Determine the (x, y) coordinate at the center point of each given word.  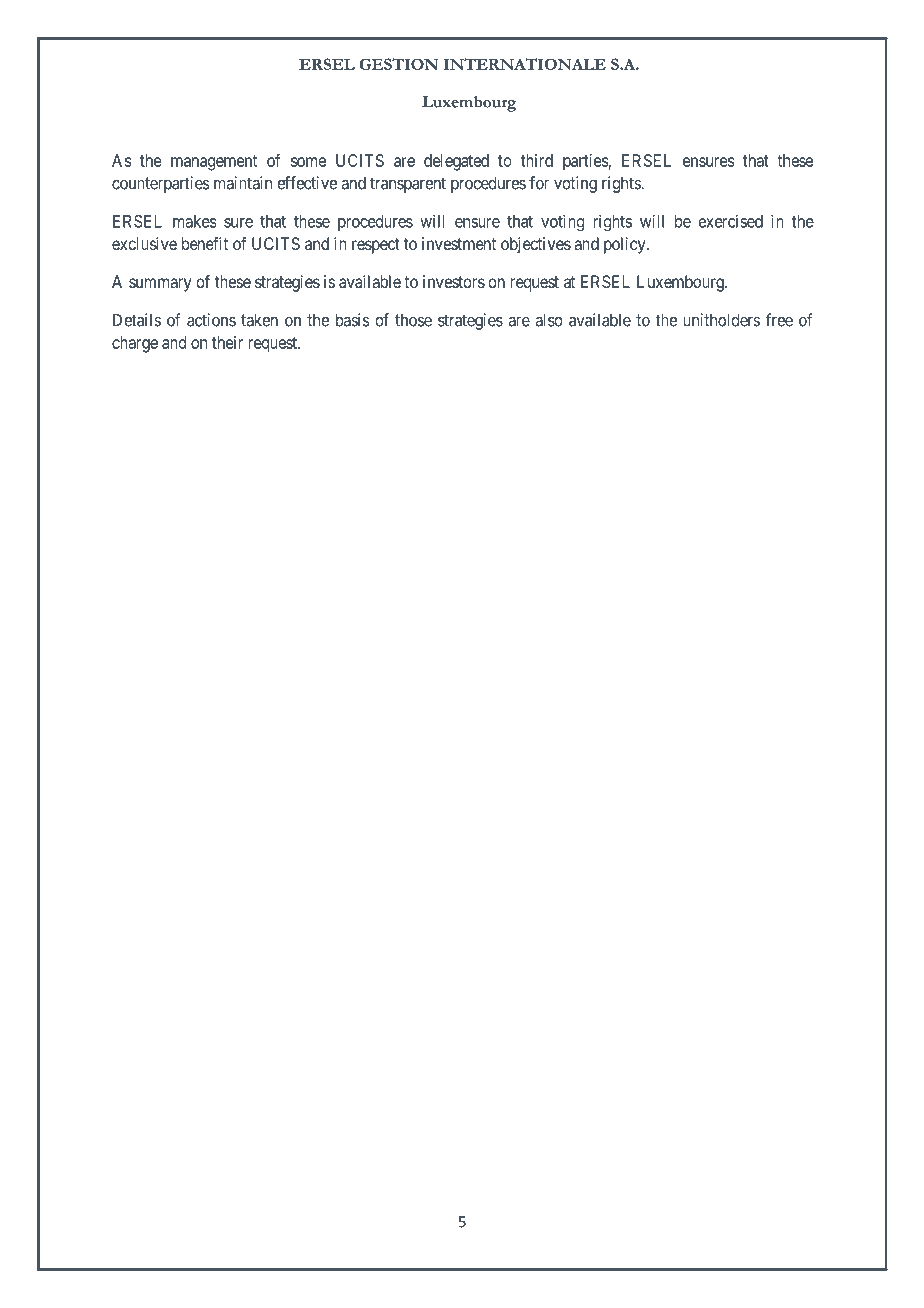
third (537, 160)
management (214, 163)
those (413, 320)
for (539, 183)
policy (626, 245)
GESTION (398, 64)
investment (459, 243)
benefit (205, 243)
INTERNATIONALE (525, 64)
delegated (456, 162)
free (779, 320)
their (227, 342)
